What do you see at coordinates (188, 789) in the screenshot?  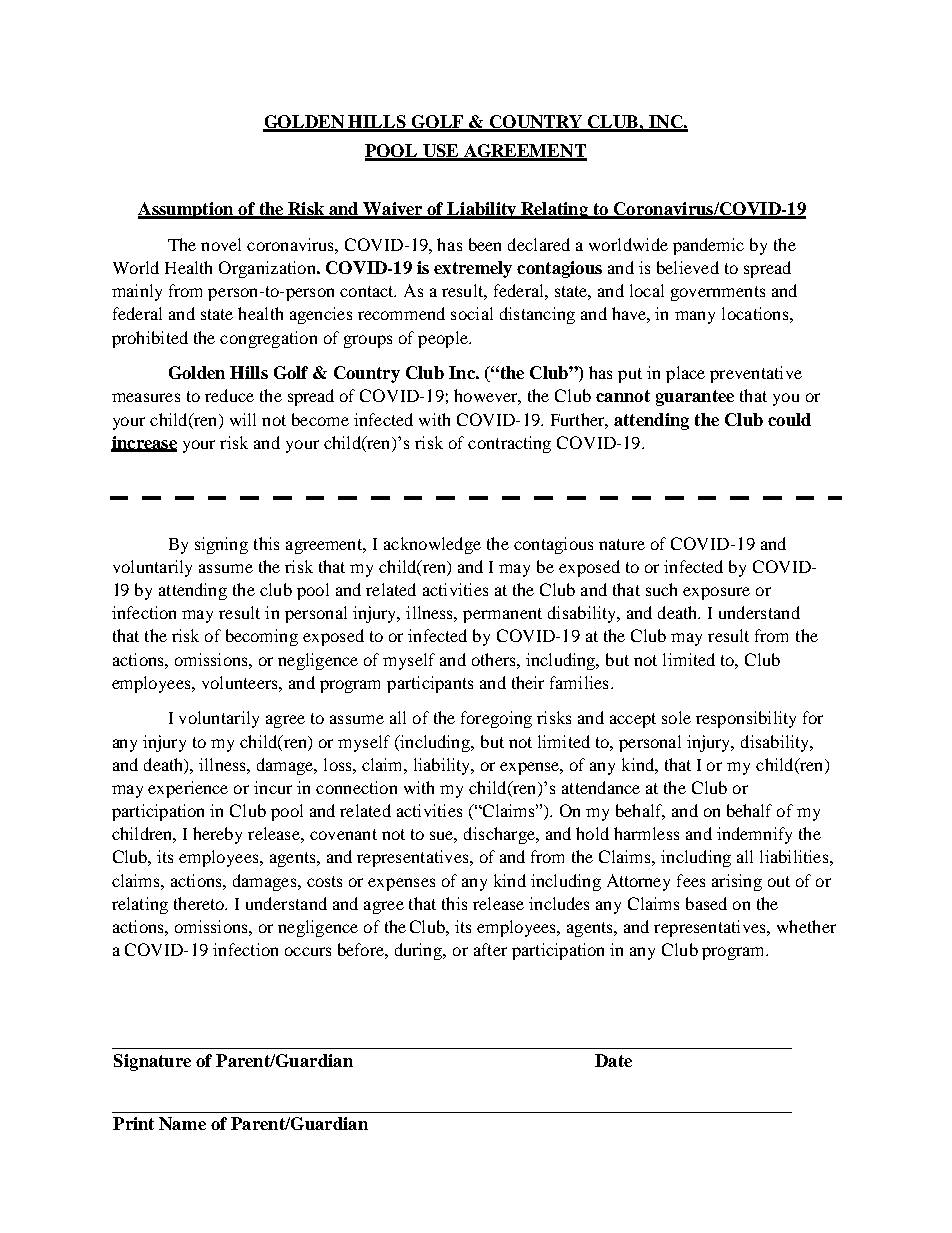 I see `experience` at bounding box center [188, 789].
